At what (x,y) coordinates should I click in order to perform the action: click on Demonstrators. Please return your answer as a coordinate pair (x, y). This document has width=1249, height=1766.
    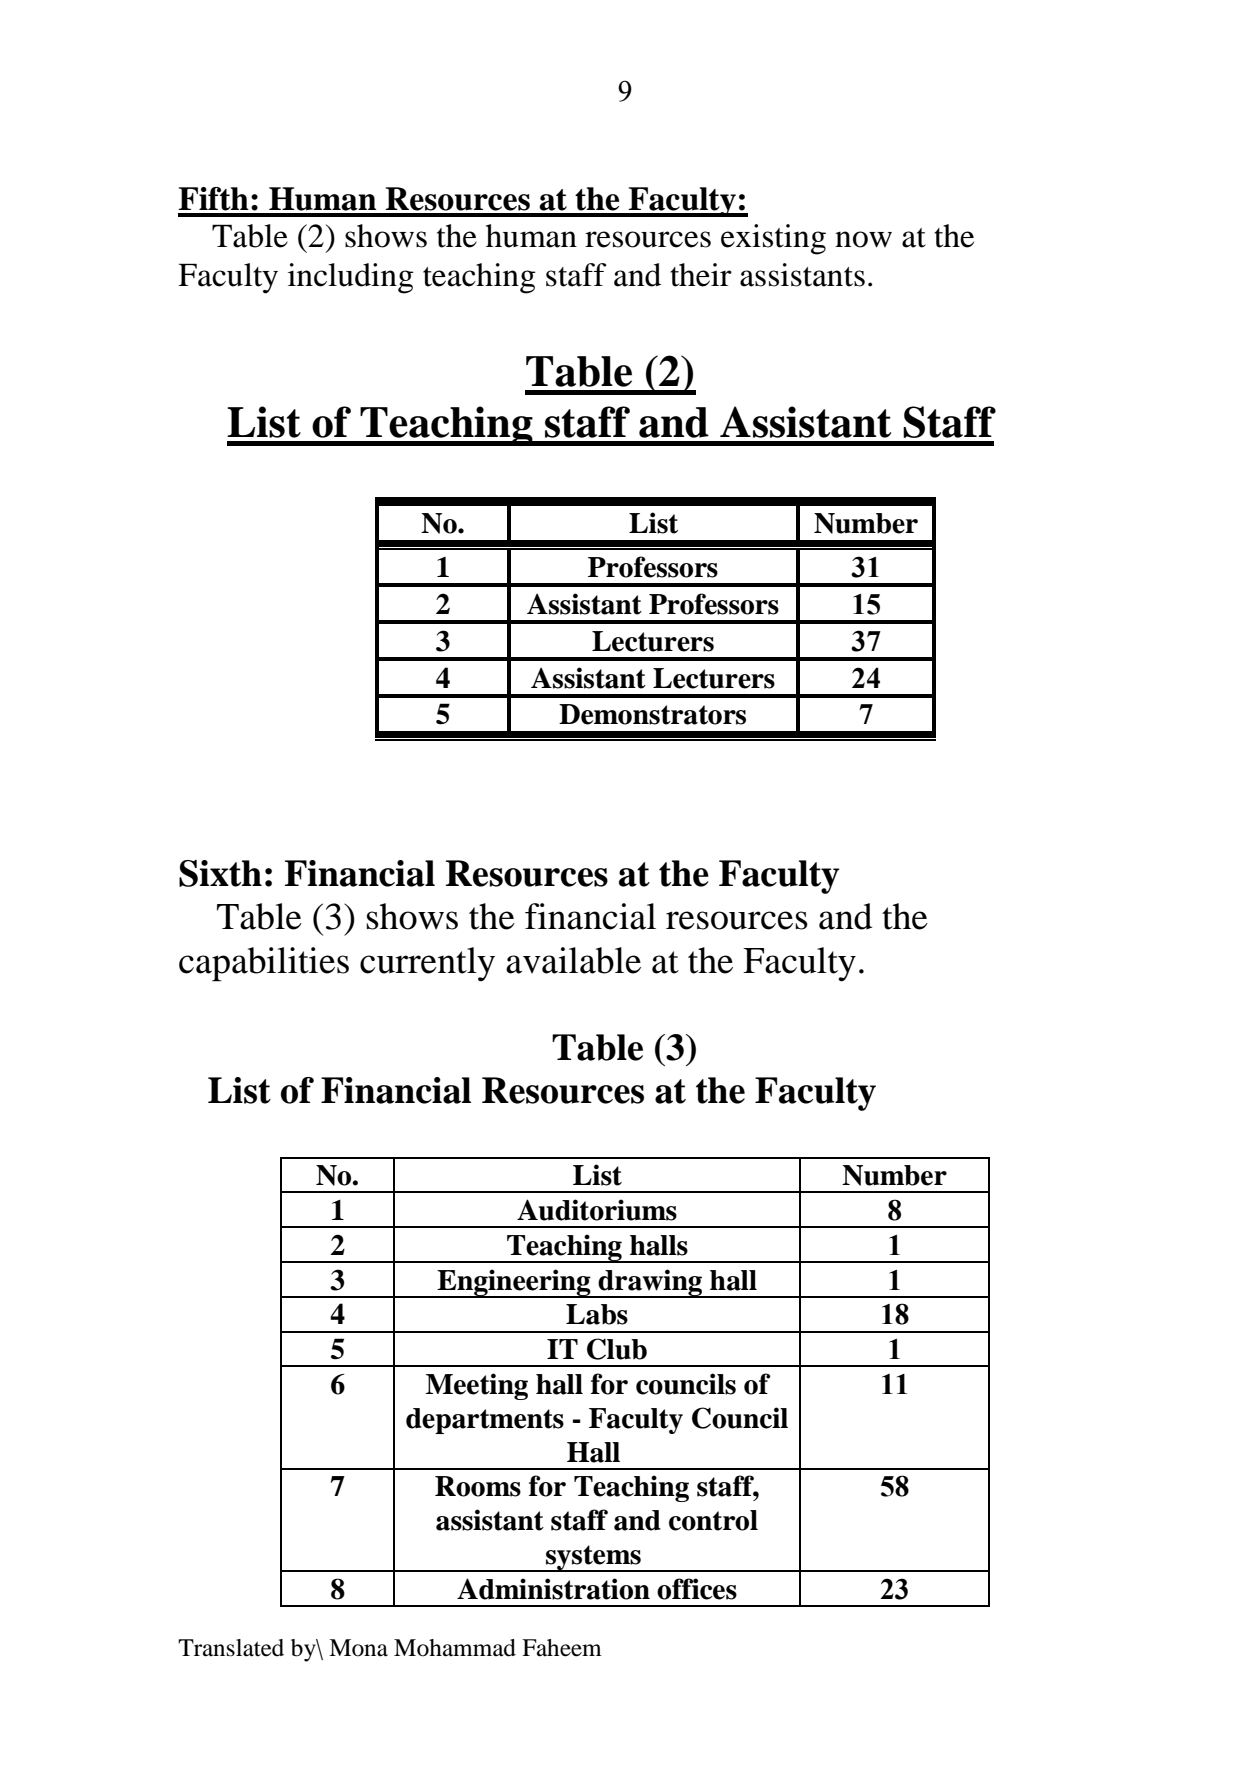
    Looking at the image, I should click on (652, 714).
